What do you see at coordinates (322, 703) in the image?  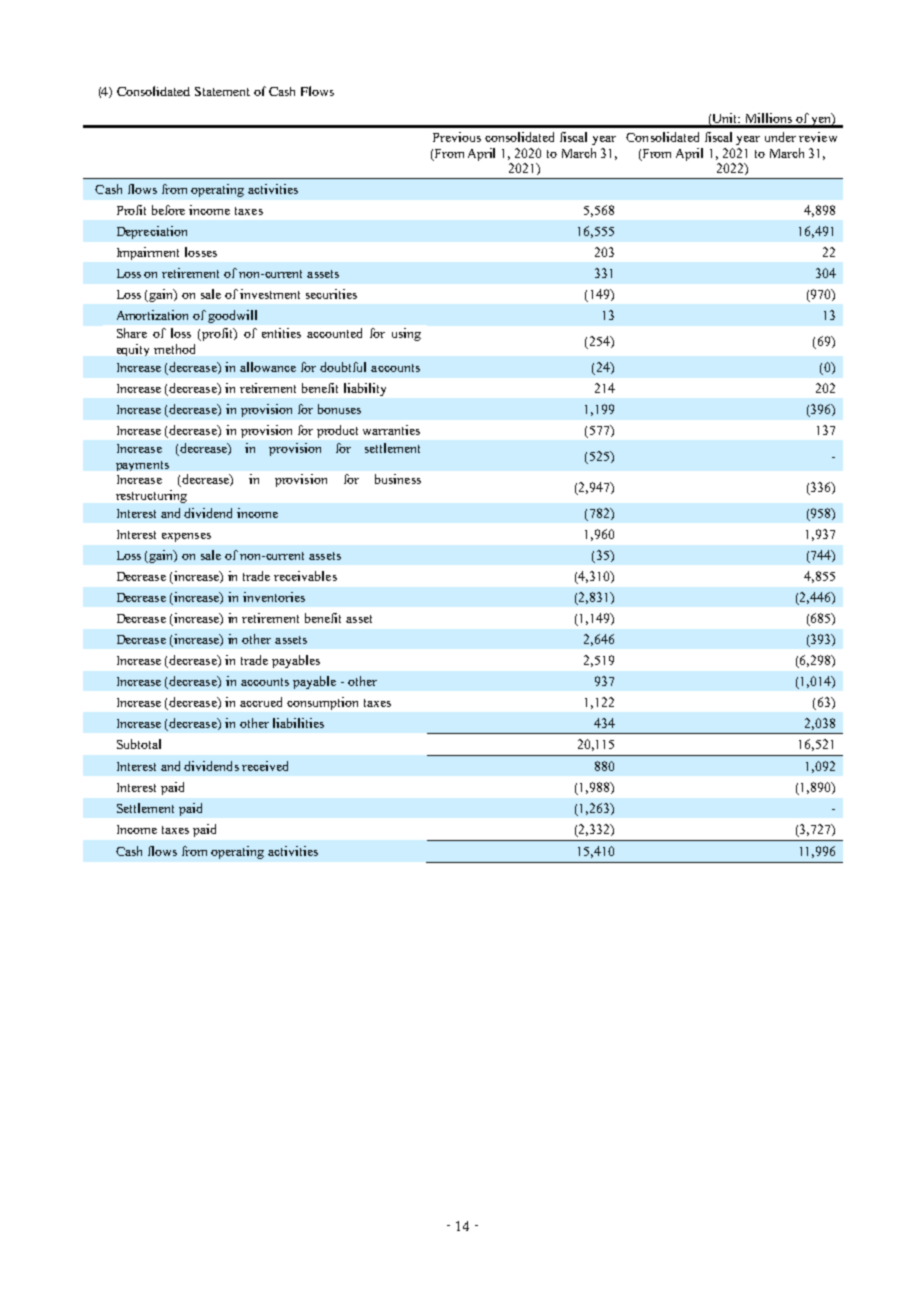 I see `consumption` at bounding box center [322, 703].
